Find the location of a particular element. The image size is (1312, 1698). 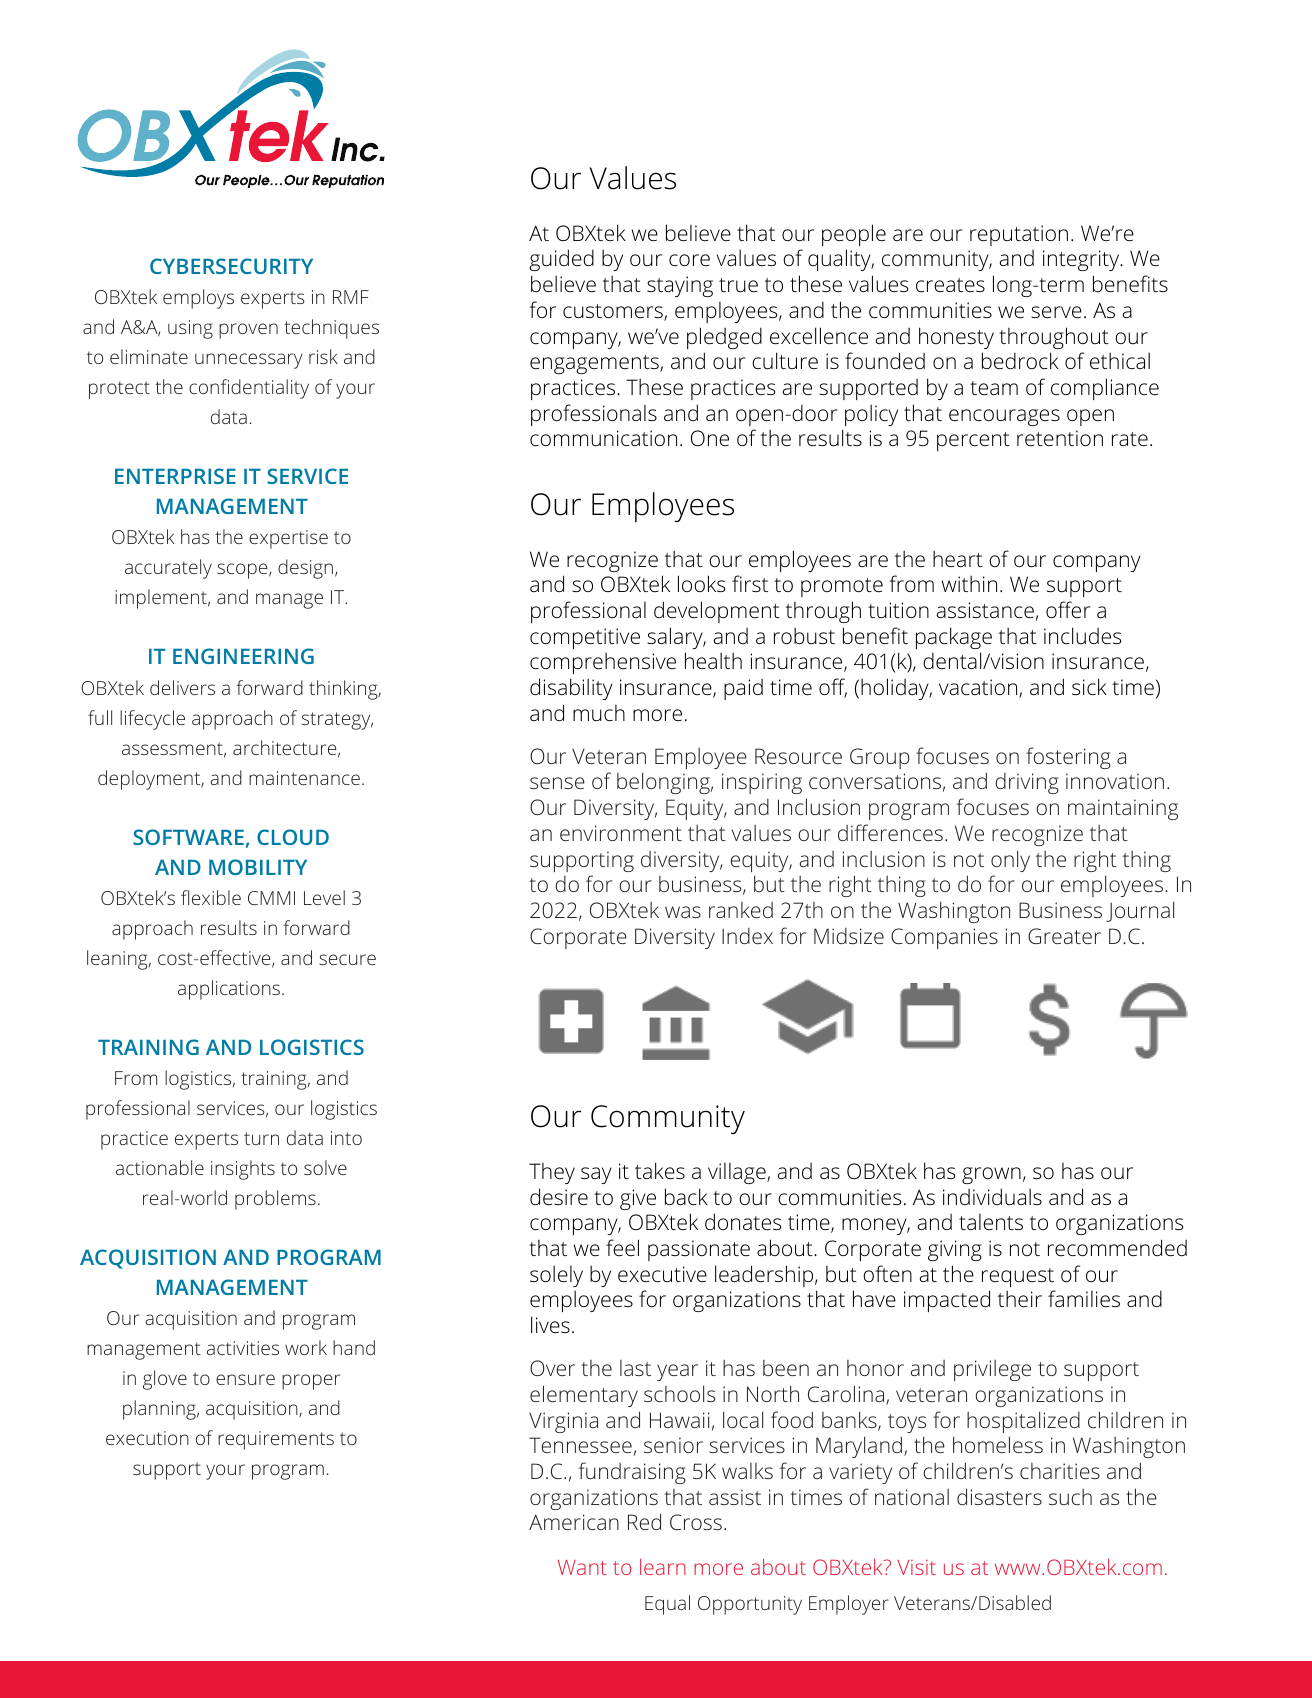

requirements is located at coordinates (276, 1440).
